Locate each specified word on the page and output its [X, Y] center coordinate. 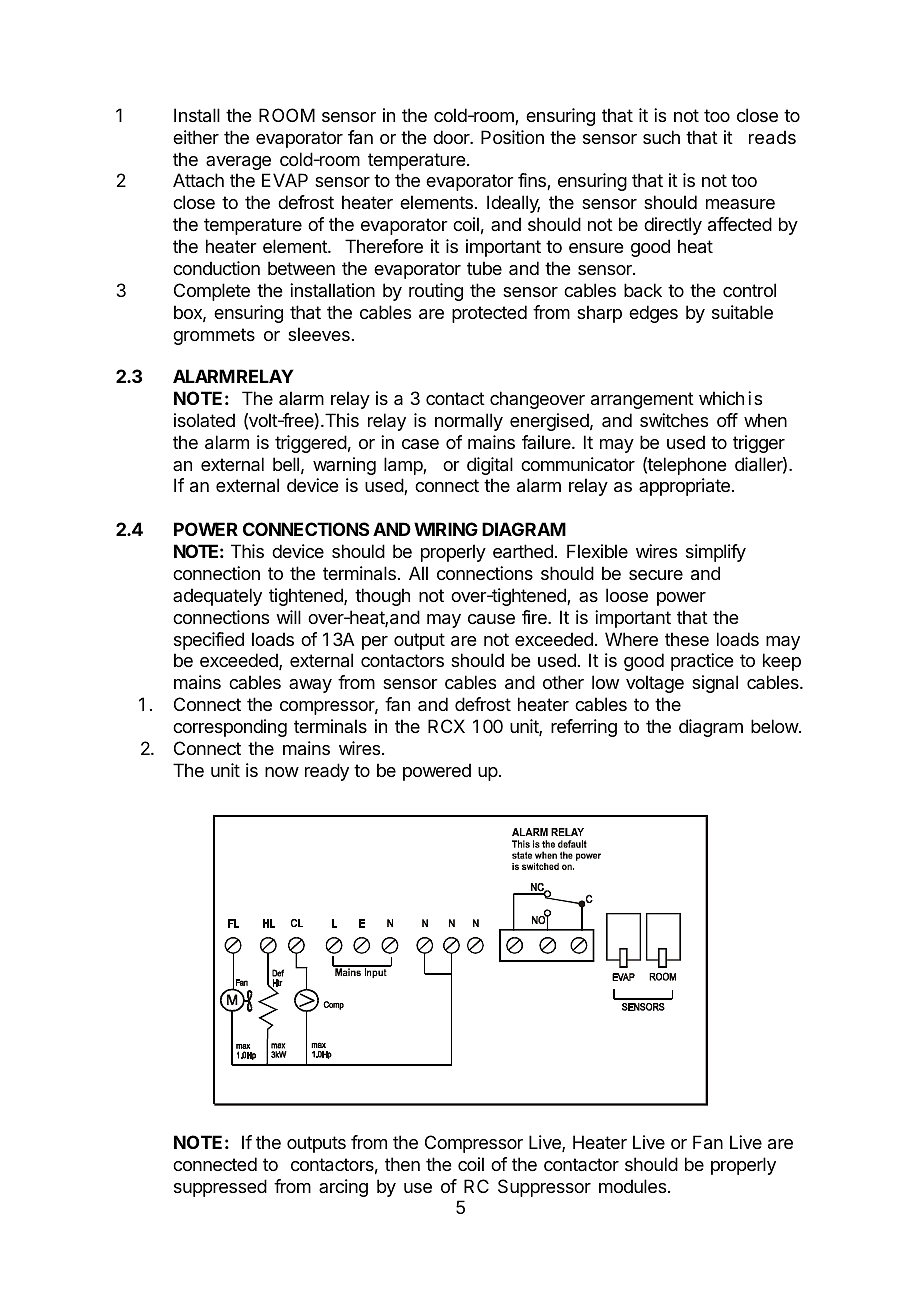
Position [512, 137]
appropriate [684, 487]
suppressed [220, 1188]
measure [740, 204]
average [238, 163]
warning [344, 466]
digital [490, 466]
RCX [446, 726]
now [282, 772]
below [775, 726]
